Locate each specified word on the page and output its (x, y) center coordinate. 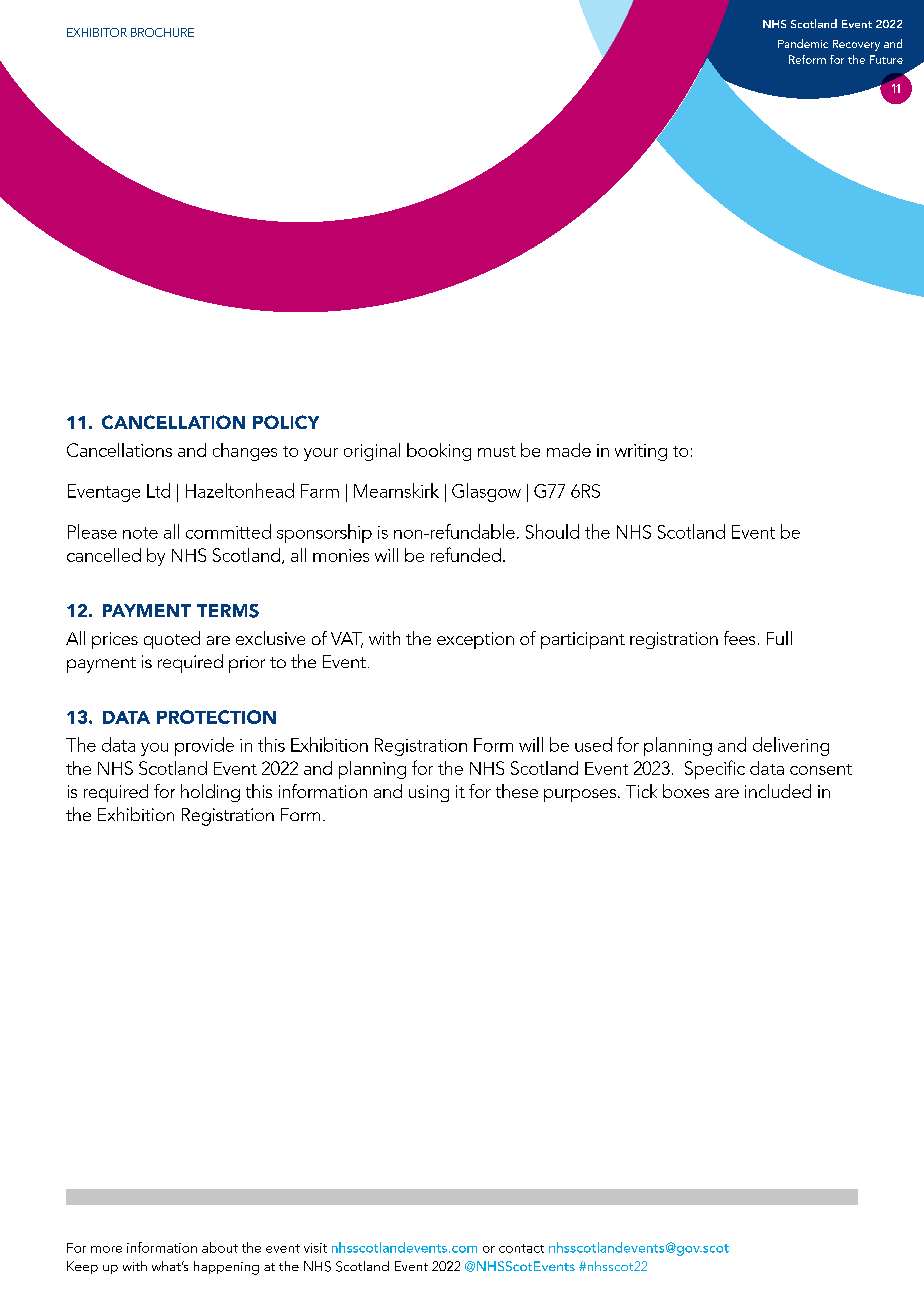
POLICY (286, 422)
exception (475, 640)
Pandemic (803, 43)
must (497, 451)
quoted (172, 640)
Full (779, 638)
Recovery (856, 45)
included (778, 791)
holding (210, 793)
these (517, 791)
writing (641, 452)
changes (245, 452)
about (220, 1247)
